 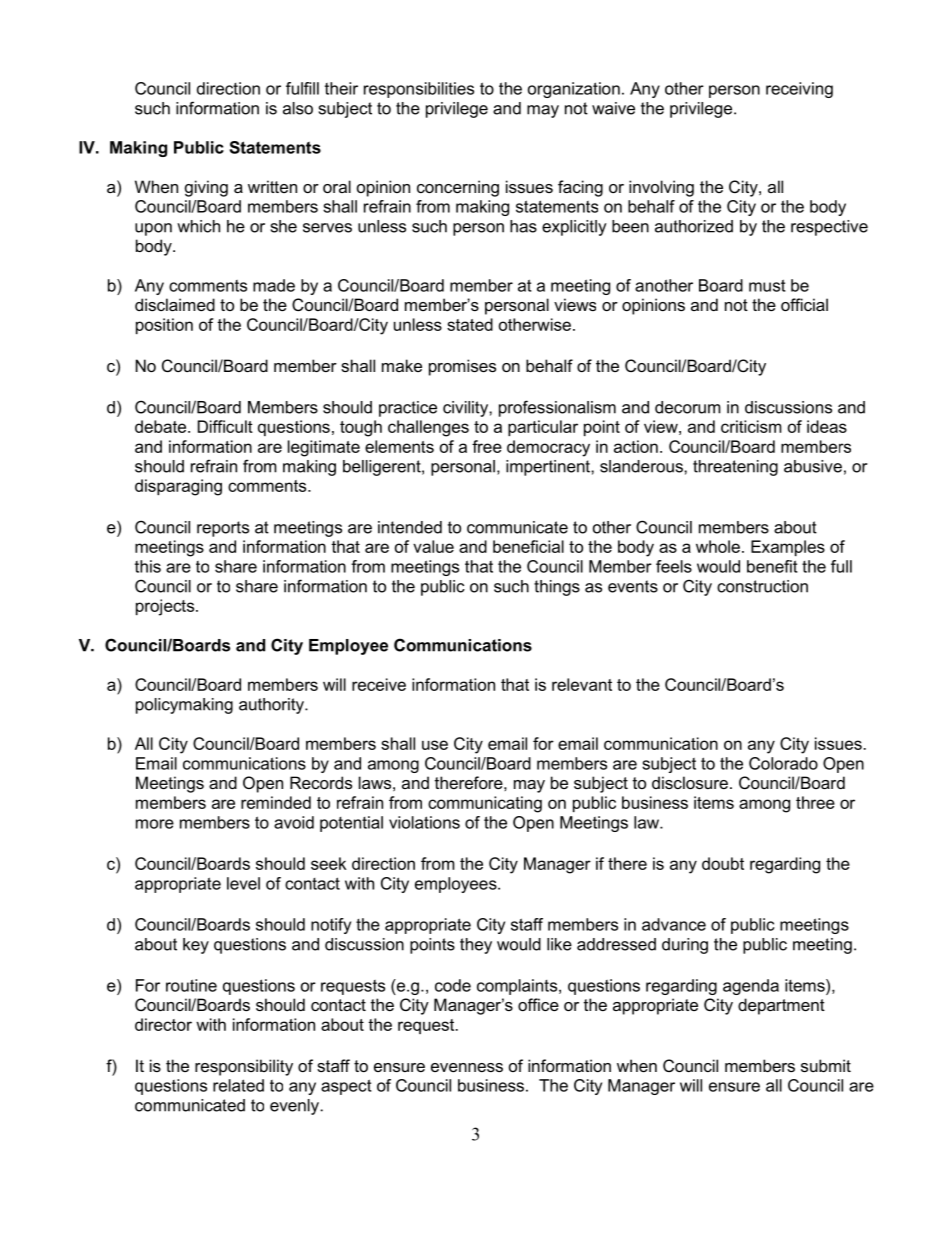 I want to click on doubt, so click(x=723, y=863).
